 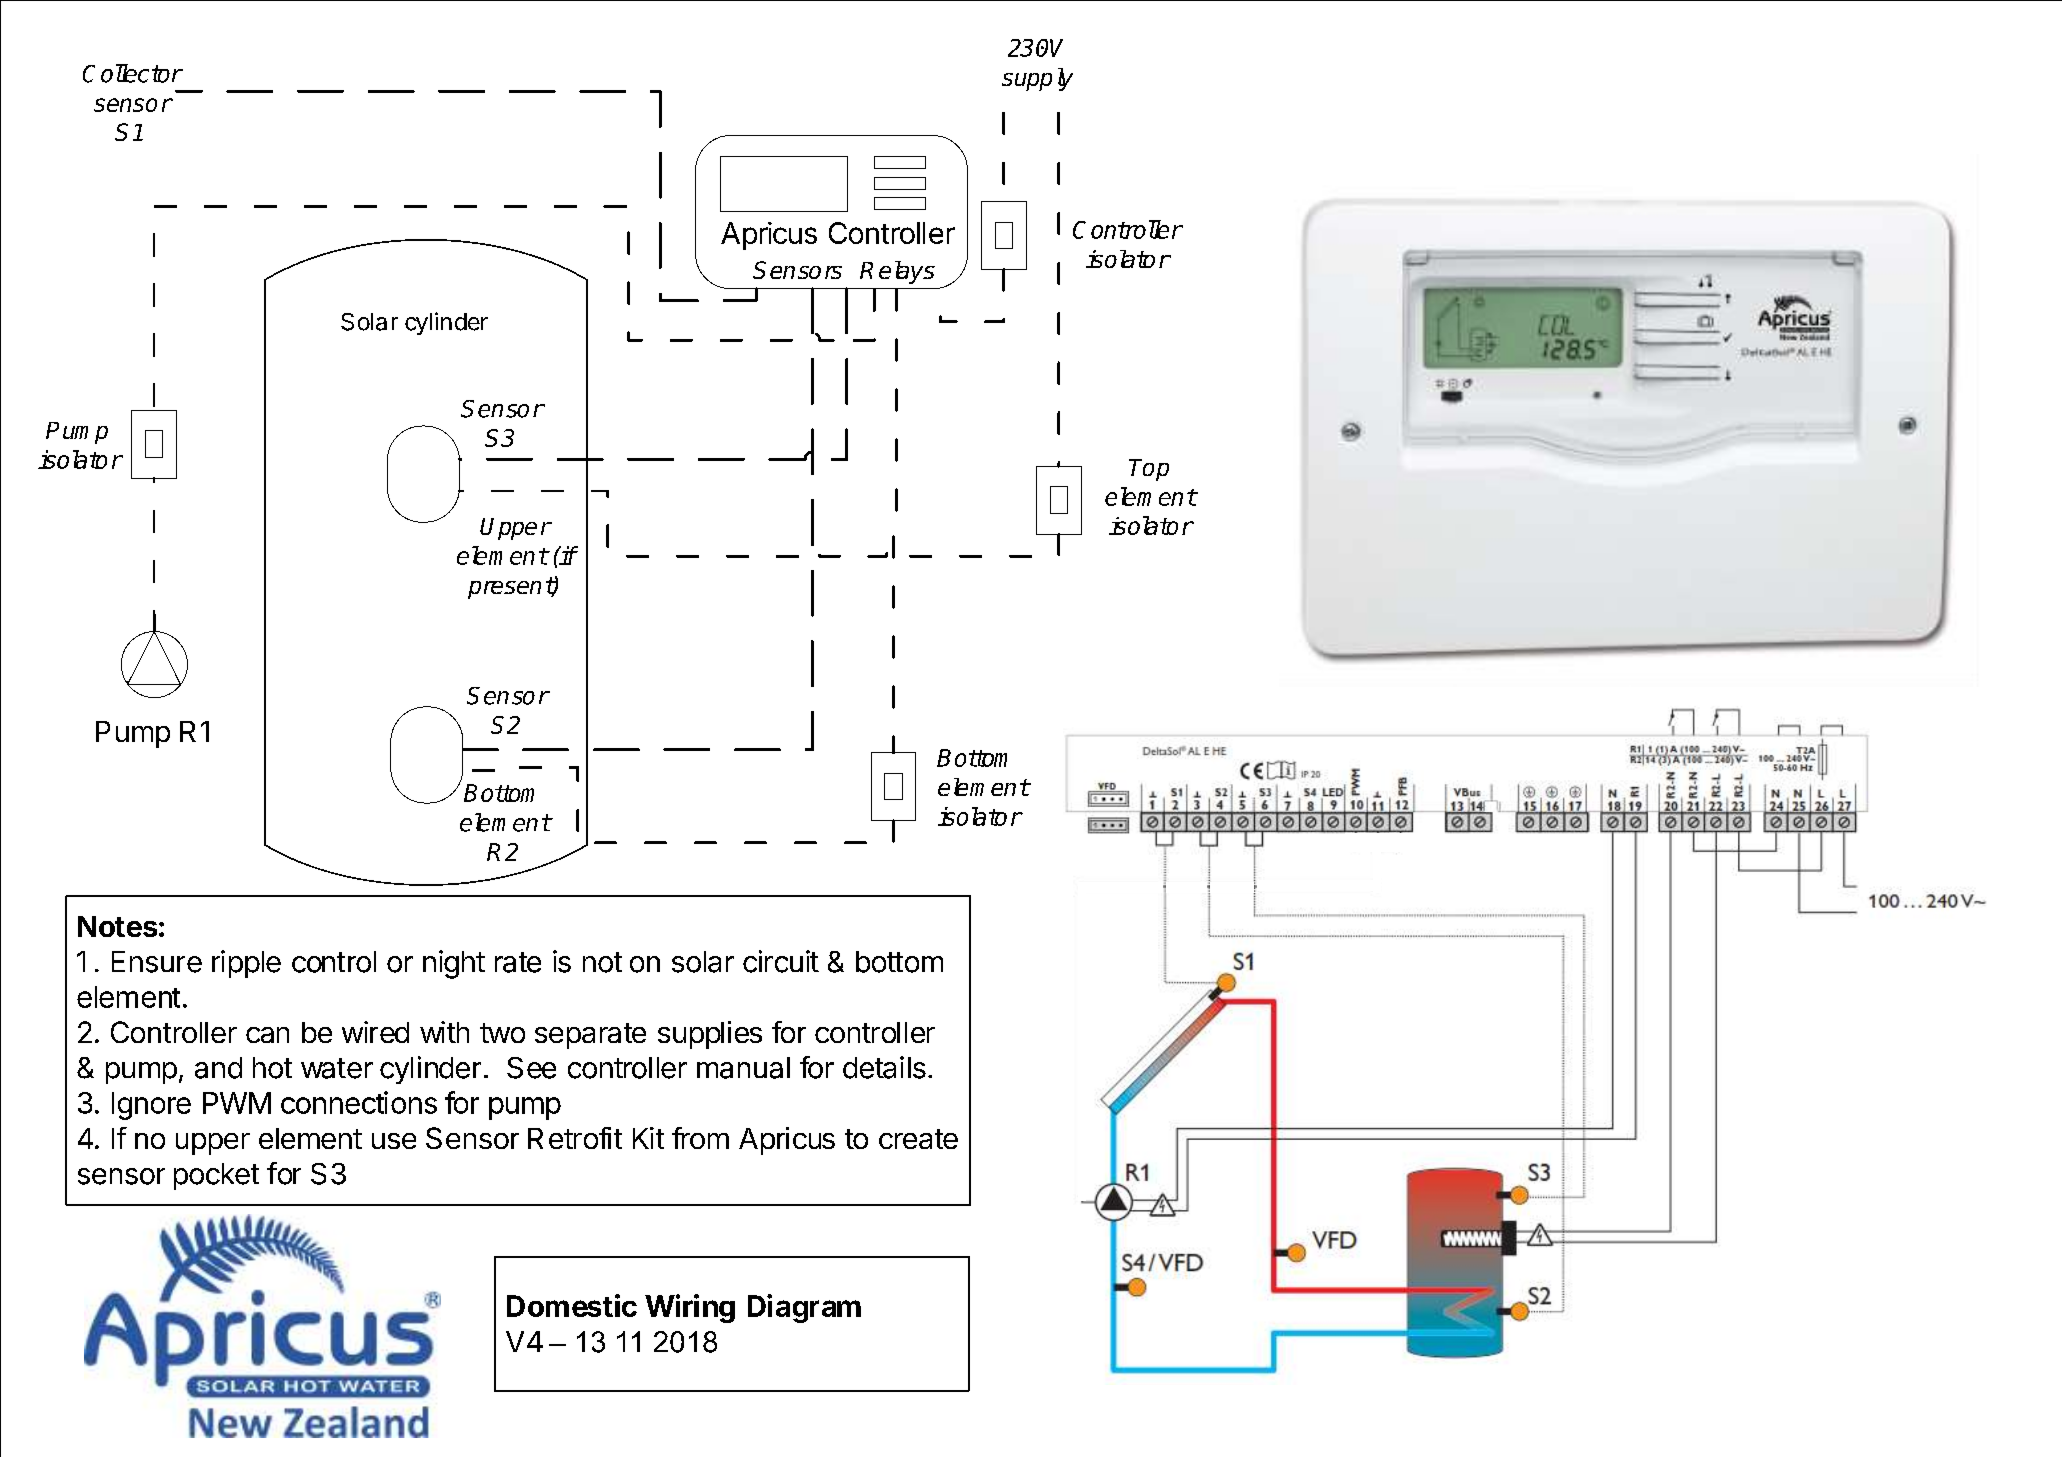 I want to click on details, so click(x=884, y=1067).
